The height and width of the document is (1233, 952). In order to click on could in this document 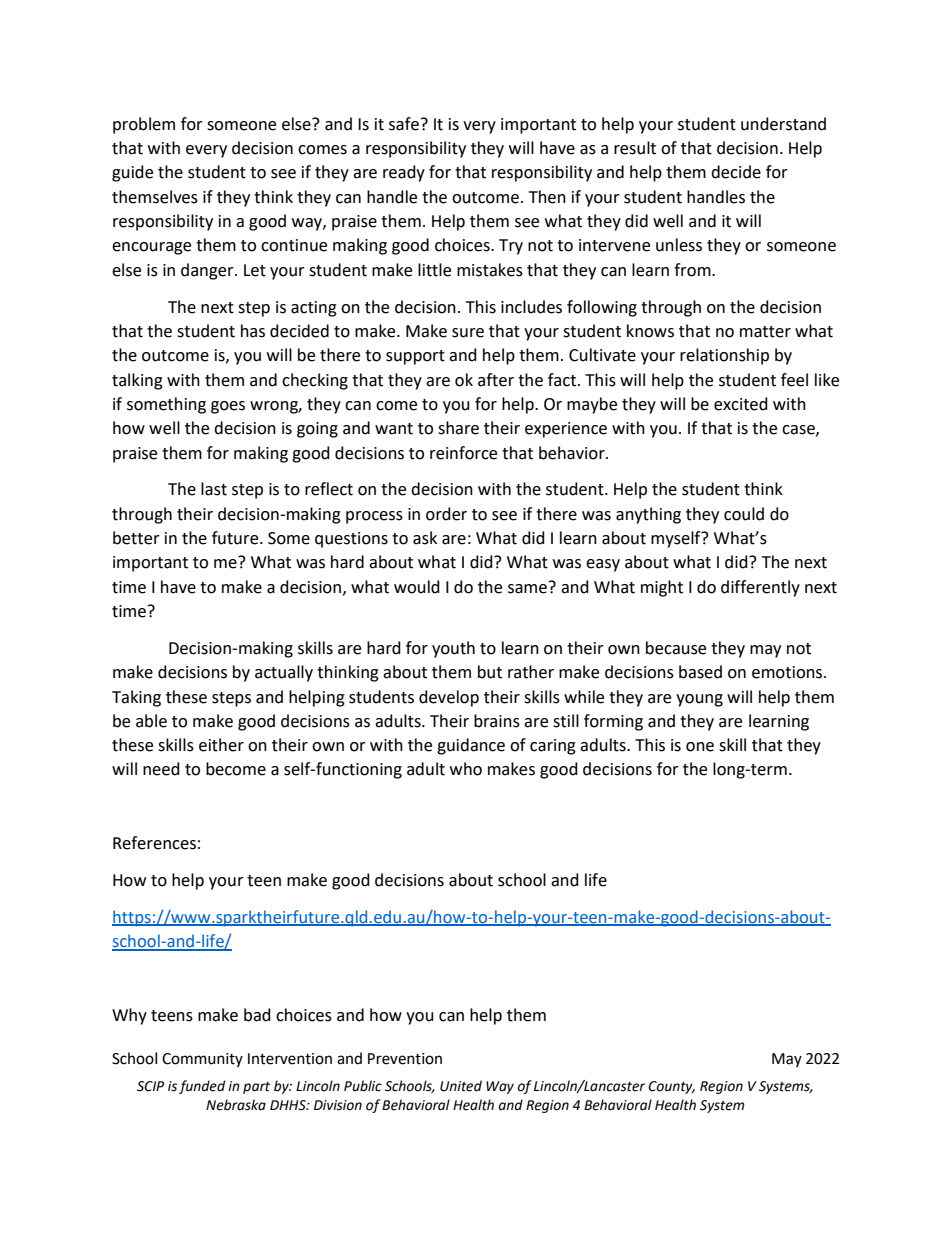, I will do `click(744, 514)`.
